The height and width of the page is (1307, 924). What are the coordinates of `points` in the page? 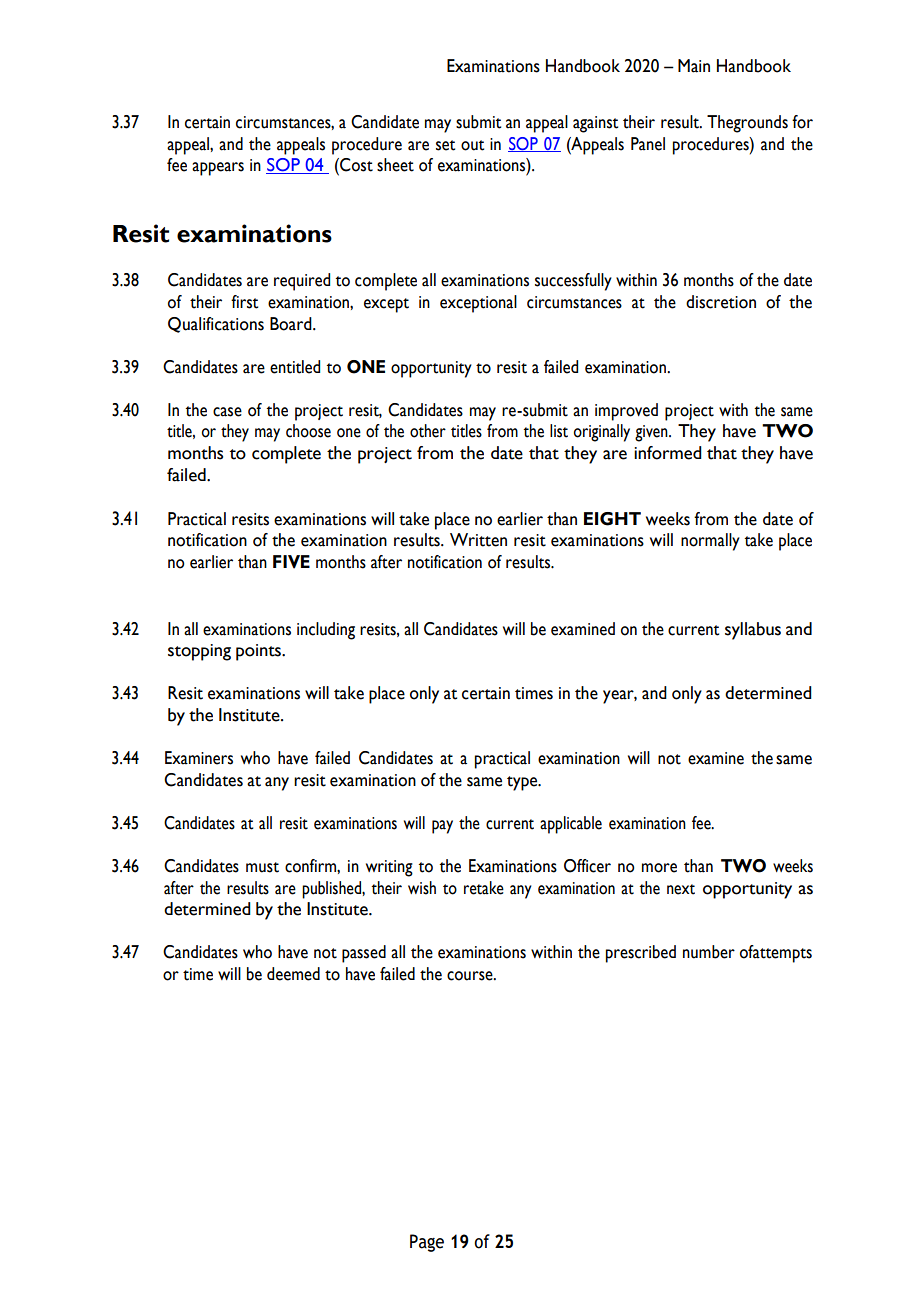 It's located at (260, 652).
